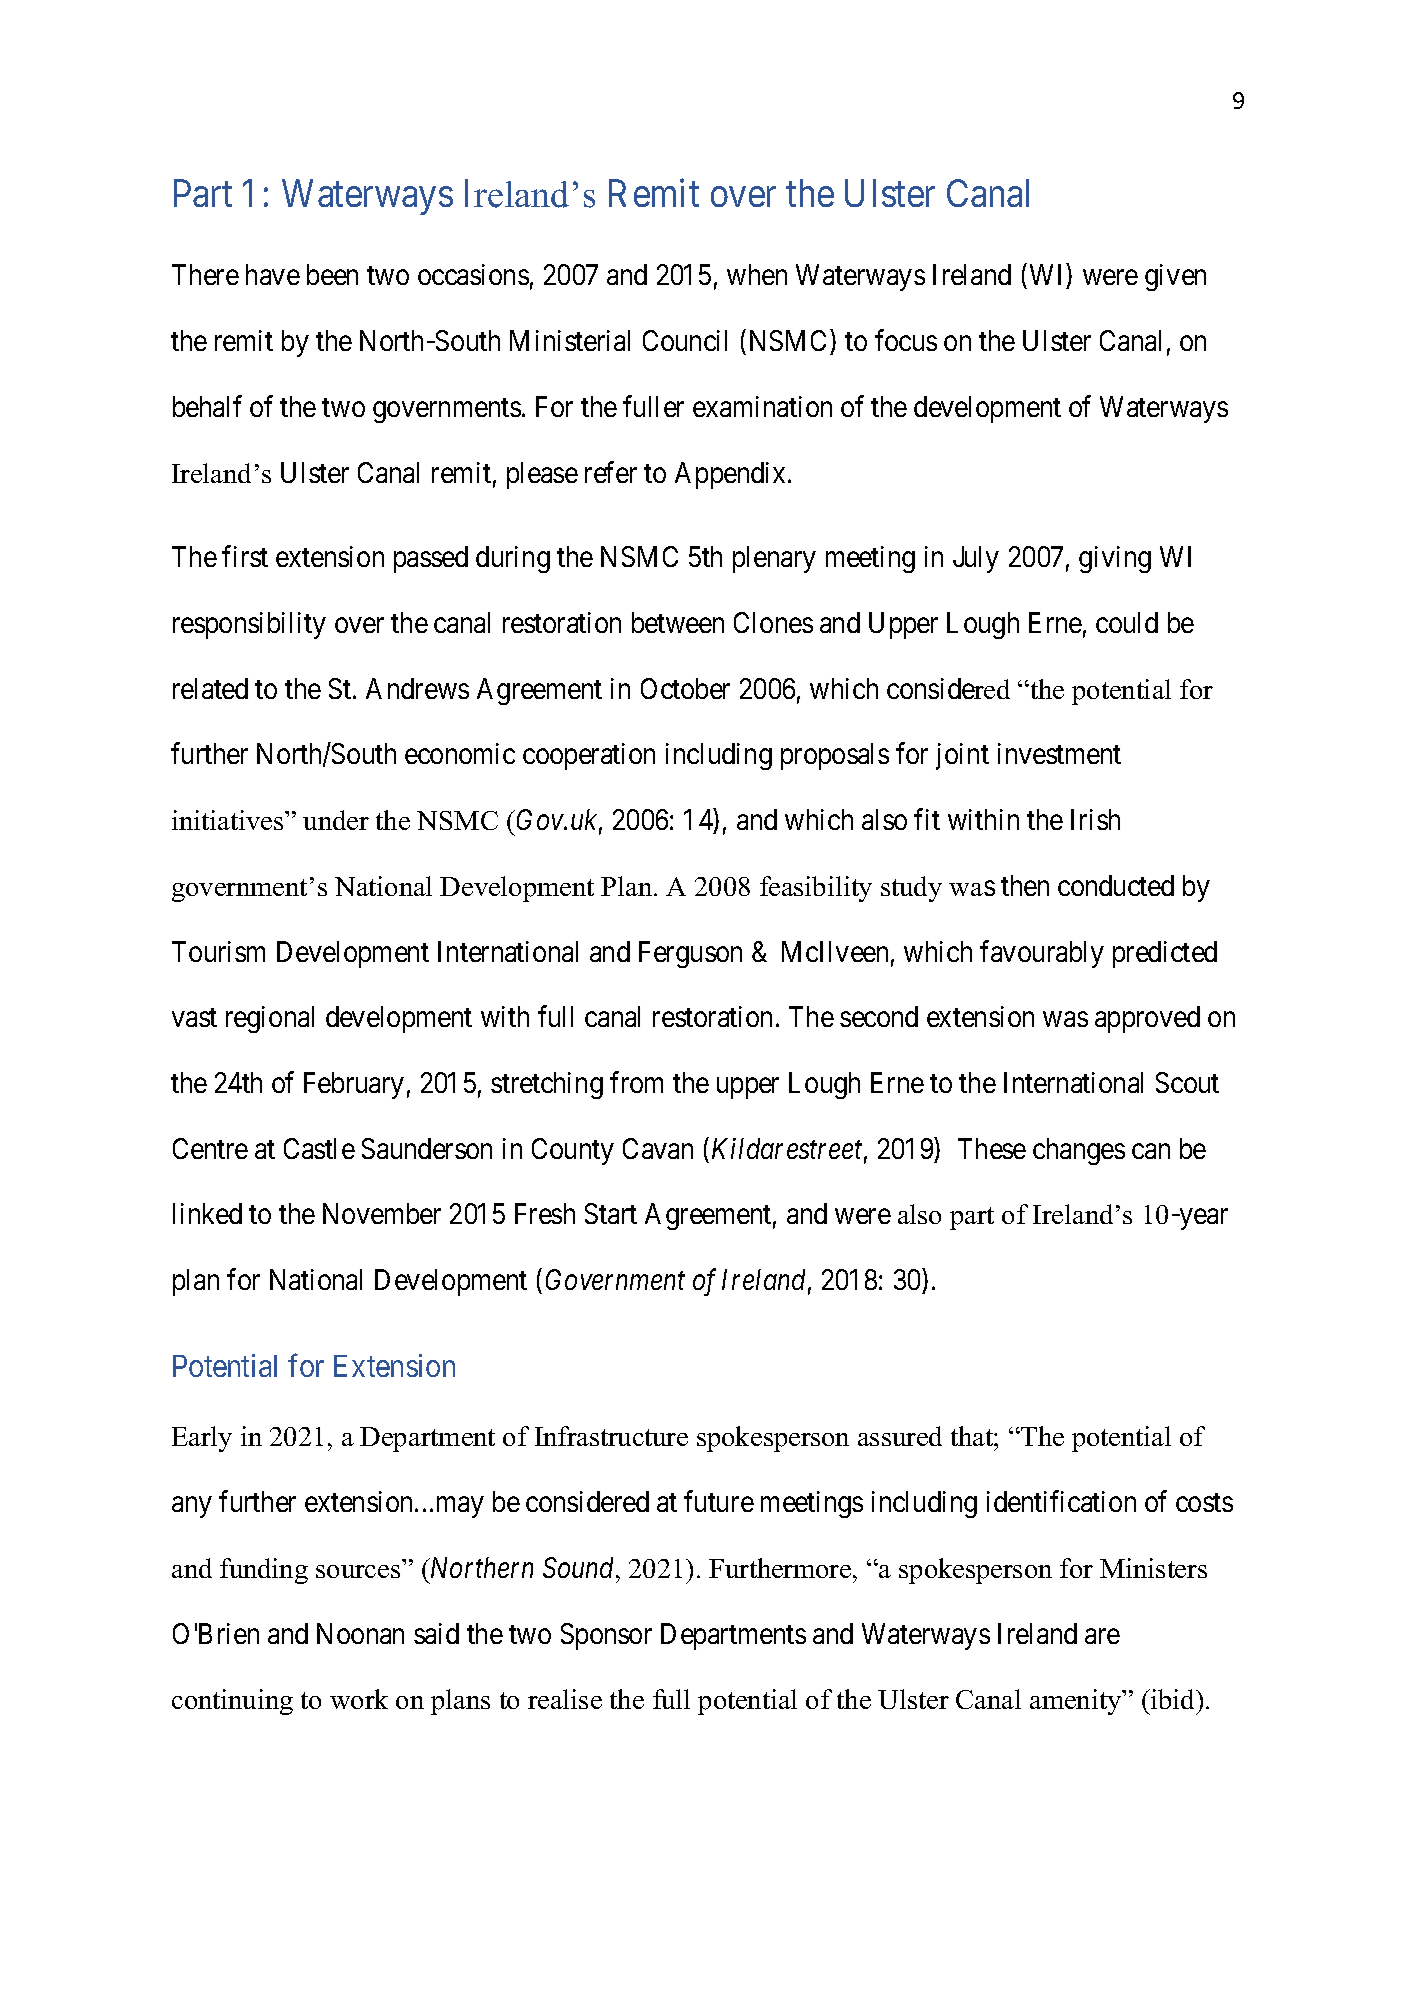 The width and height of the page is (1417, 2005). Describe the element at coordinates (1059, 753) in the page. I see `investment` at that location.
